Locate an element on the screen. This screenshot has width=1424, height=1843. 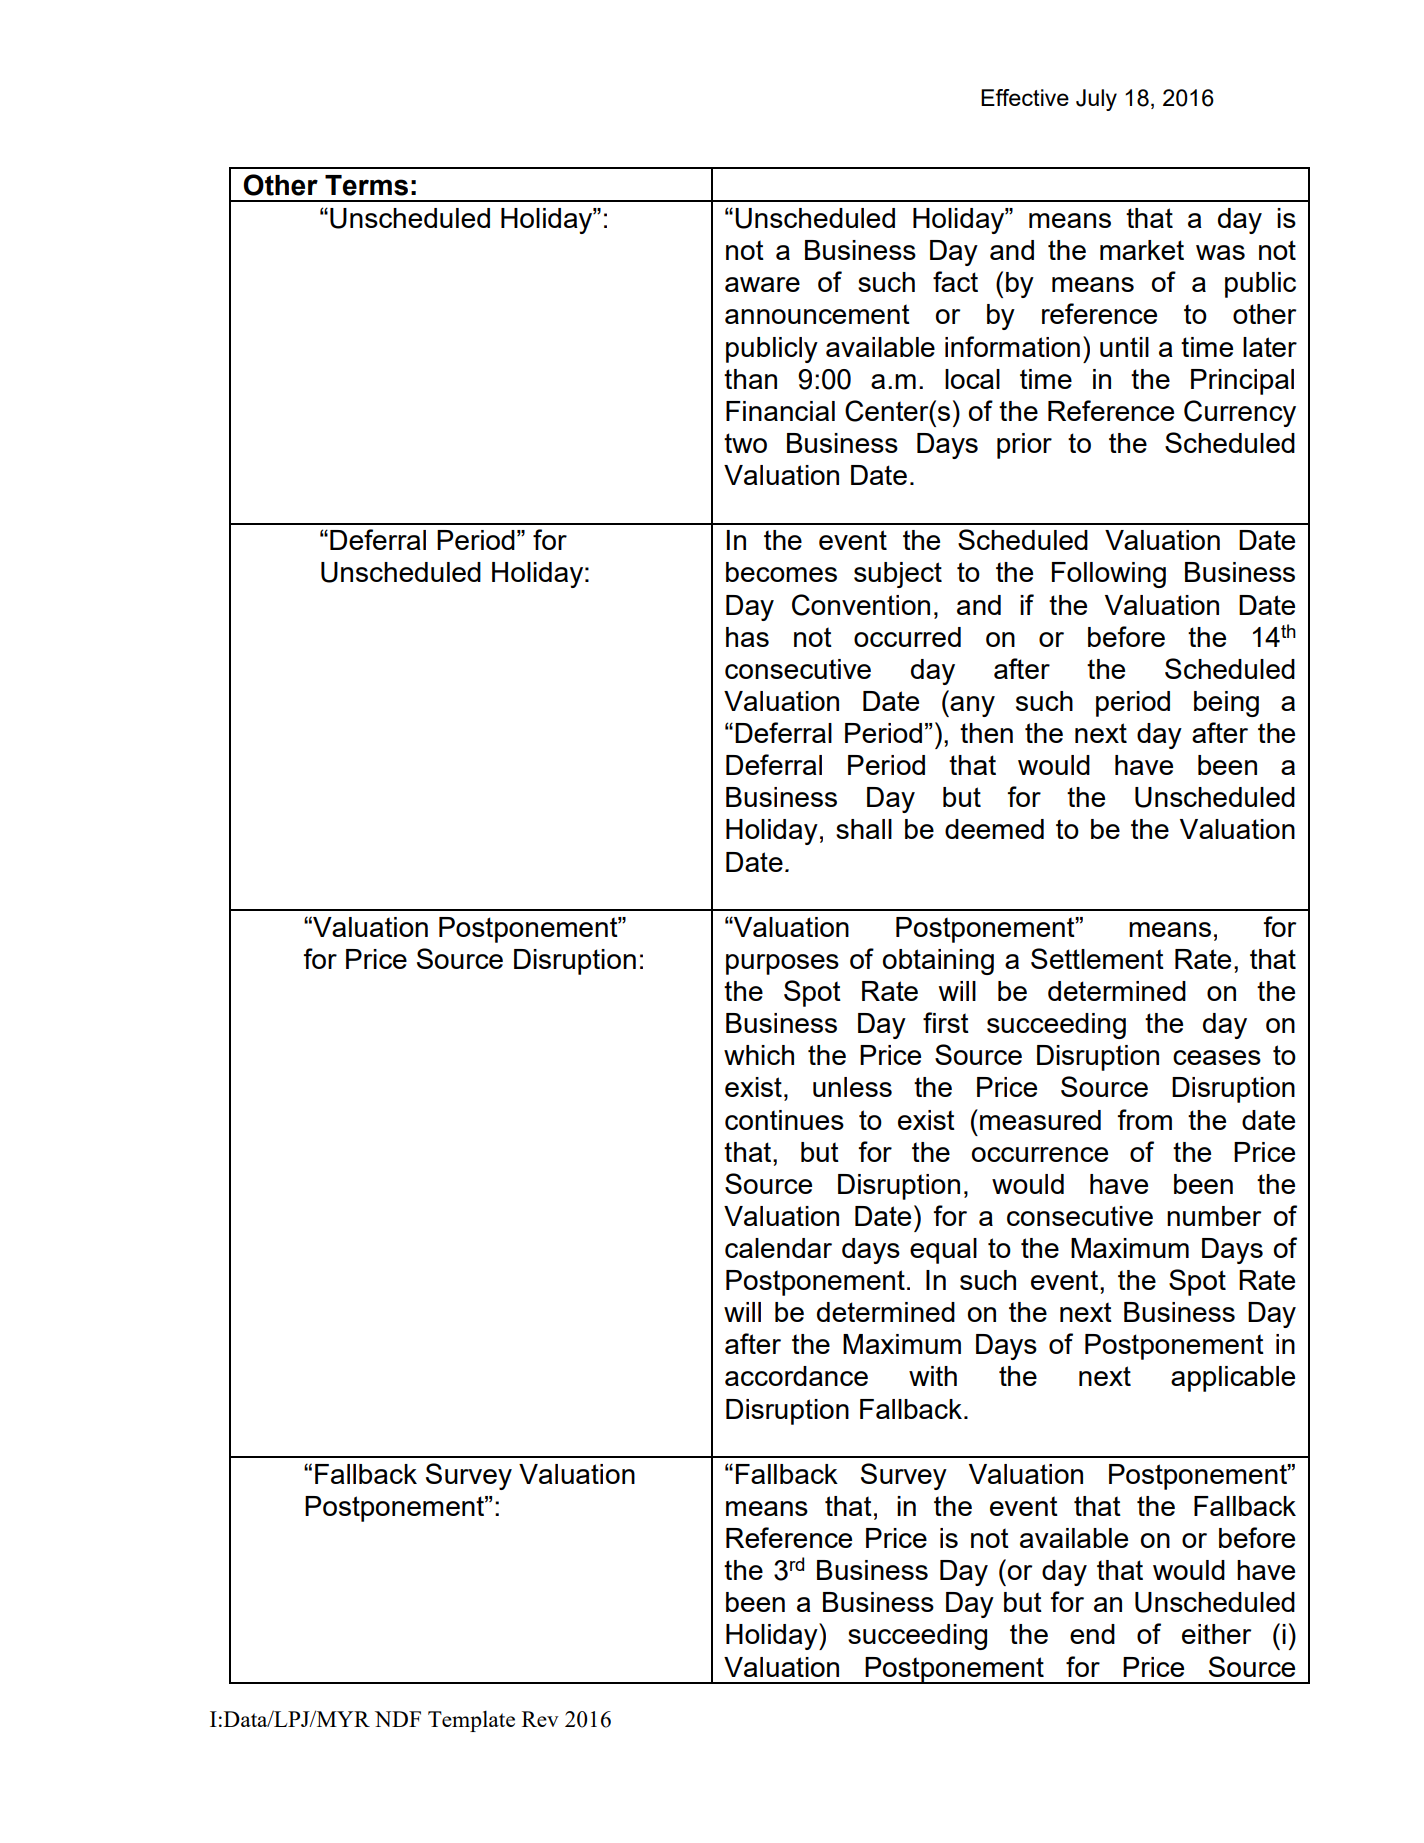
shall is located at coordinates (864, 829).
